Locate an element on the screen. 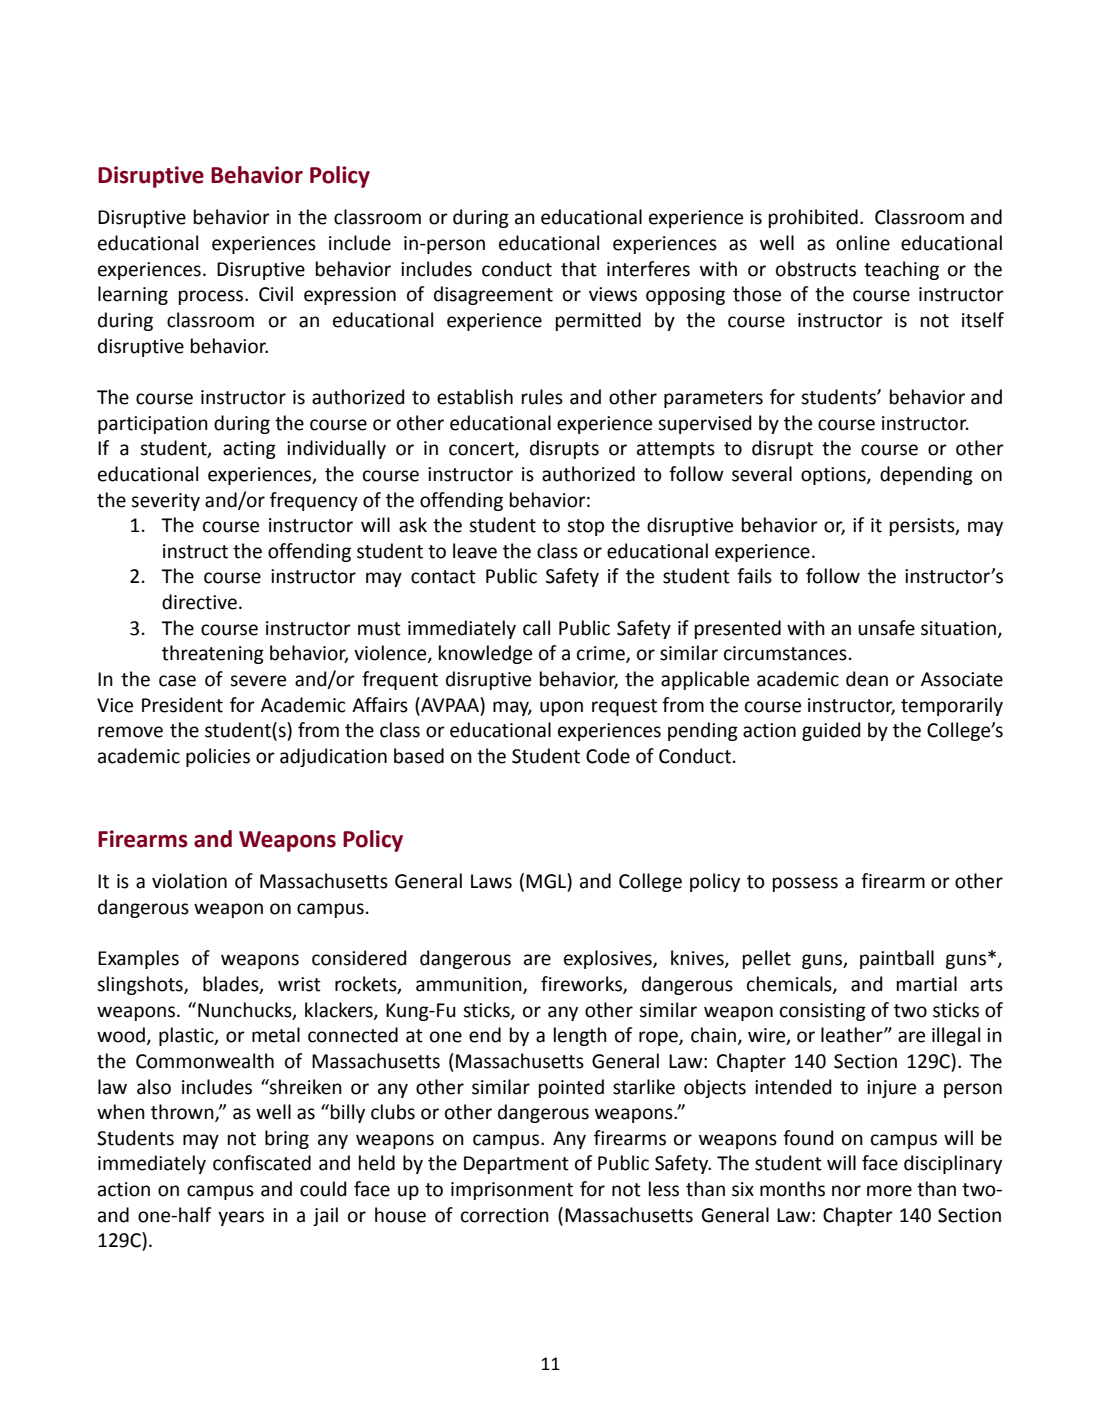 The height and width of the screenshot is (1425, 1101). years is located at coordinates (241, 1218).
